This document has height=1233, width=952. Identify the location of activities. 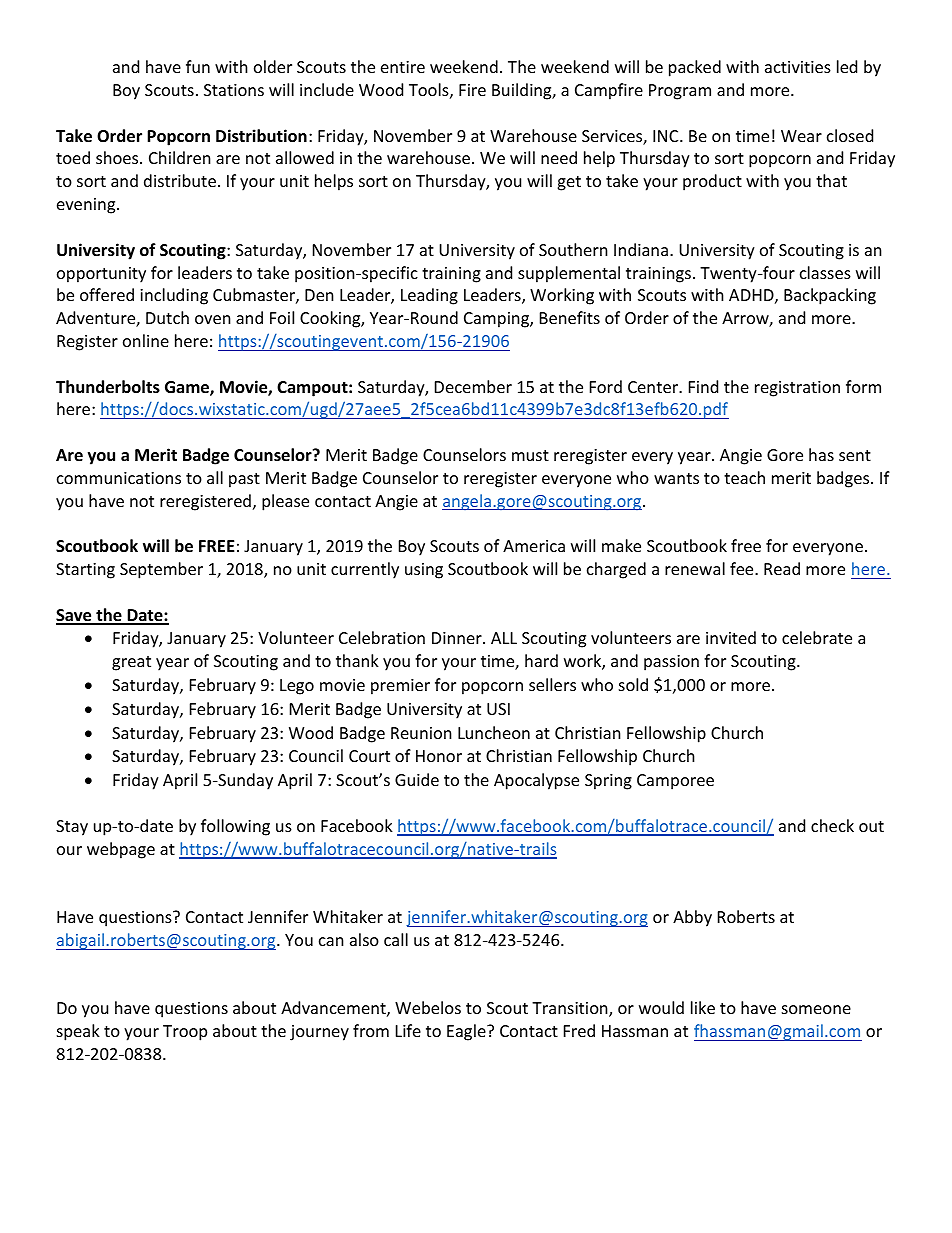
(798, 67).
